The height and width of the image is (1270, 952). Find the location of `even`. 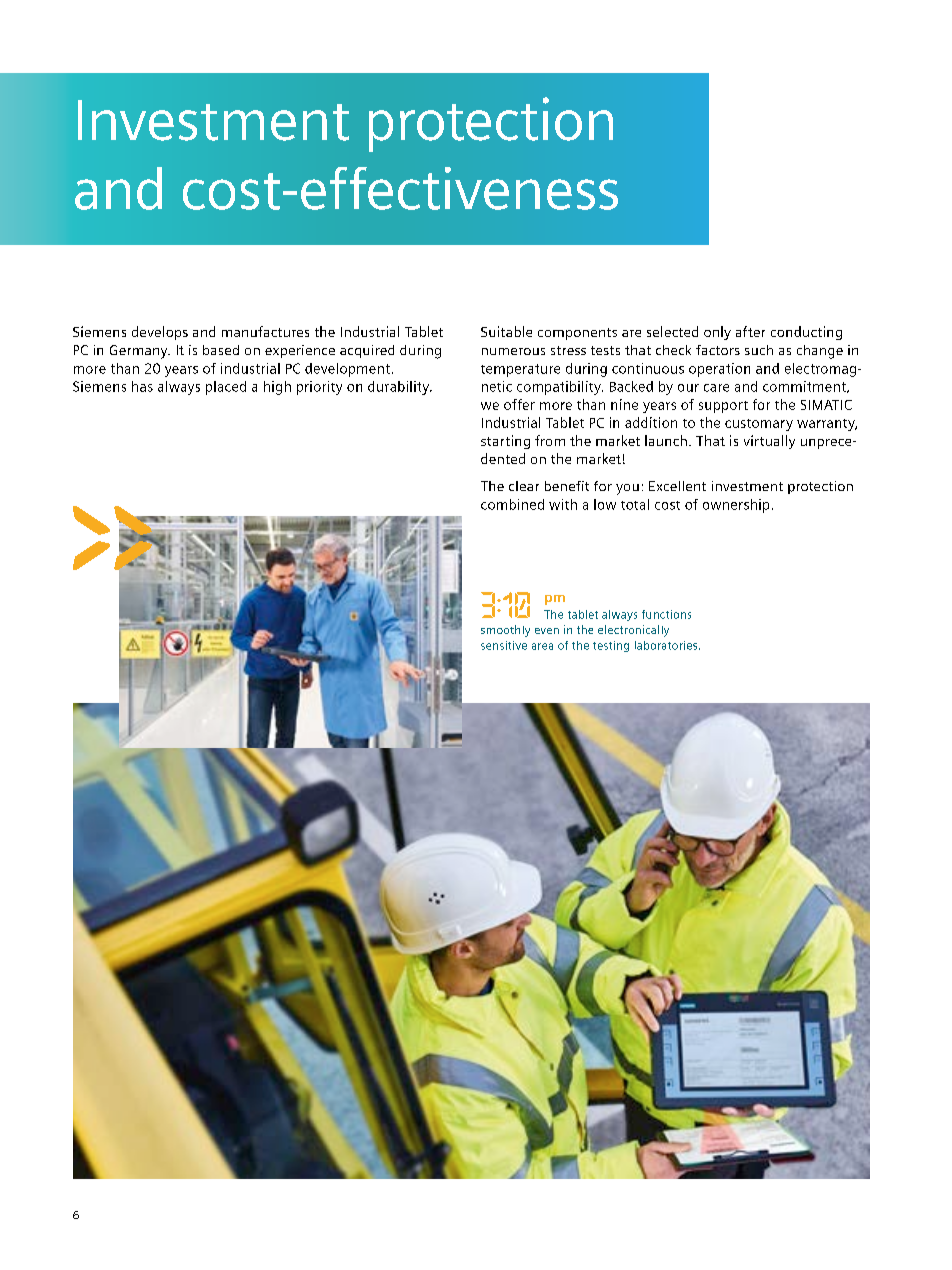

even is located at coordinates (547, 631).
